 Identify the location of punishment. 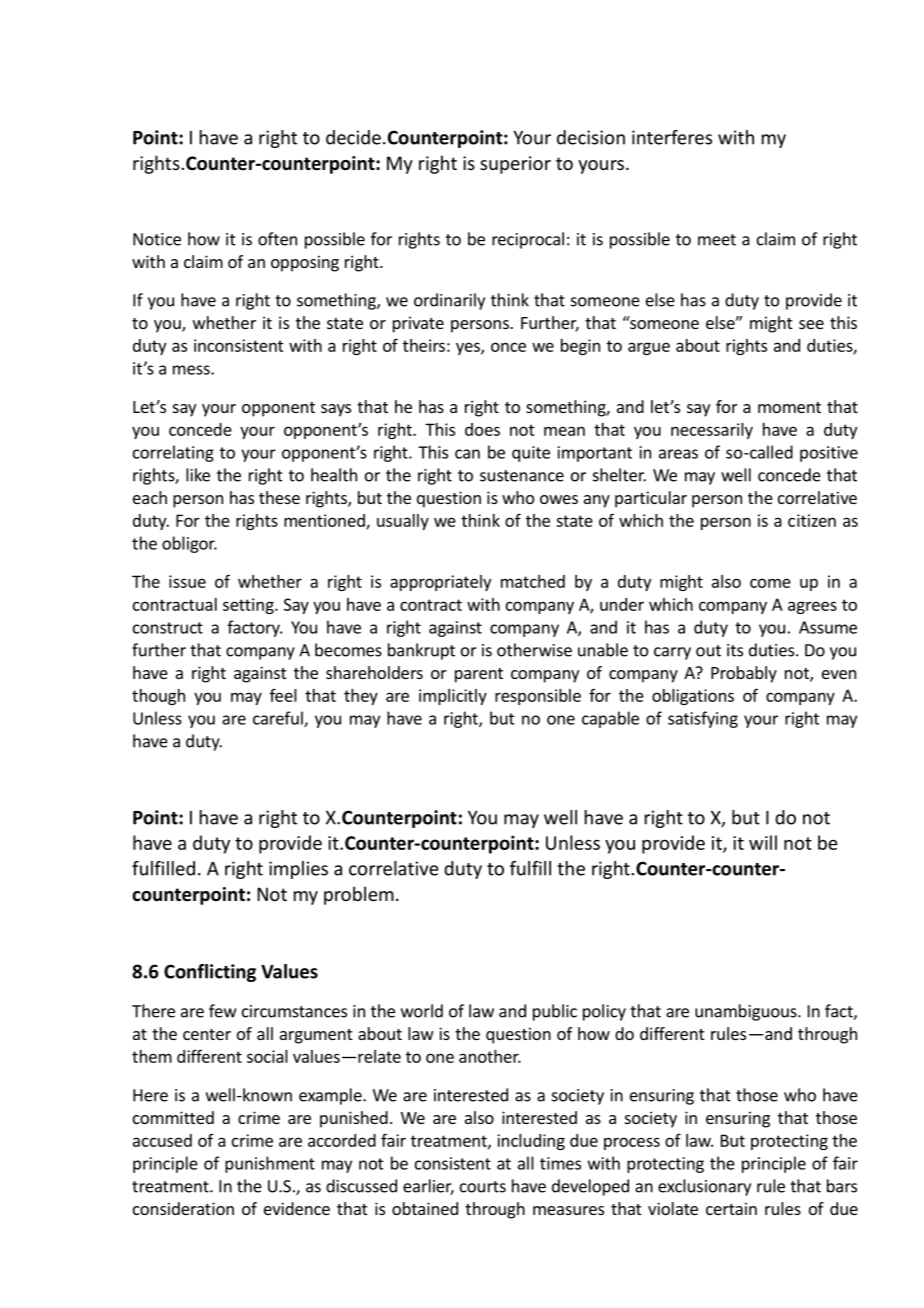
(270, 1164).
